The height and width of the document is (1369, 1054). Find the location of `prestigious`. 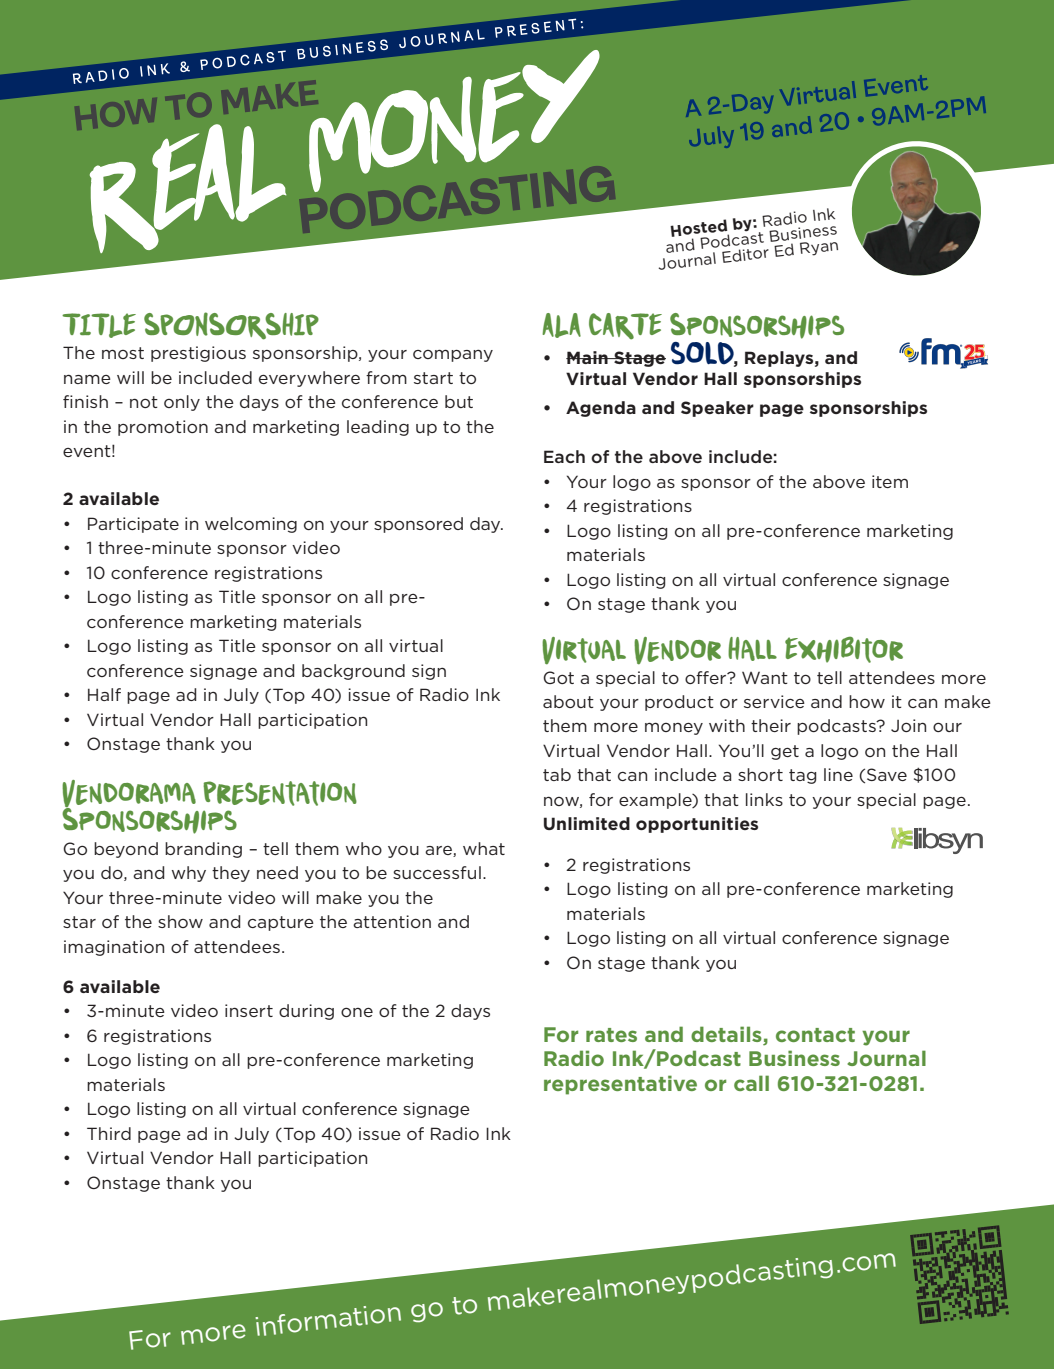

prestigious is located at coordinates (198, 354).
